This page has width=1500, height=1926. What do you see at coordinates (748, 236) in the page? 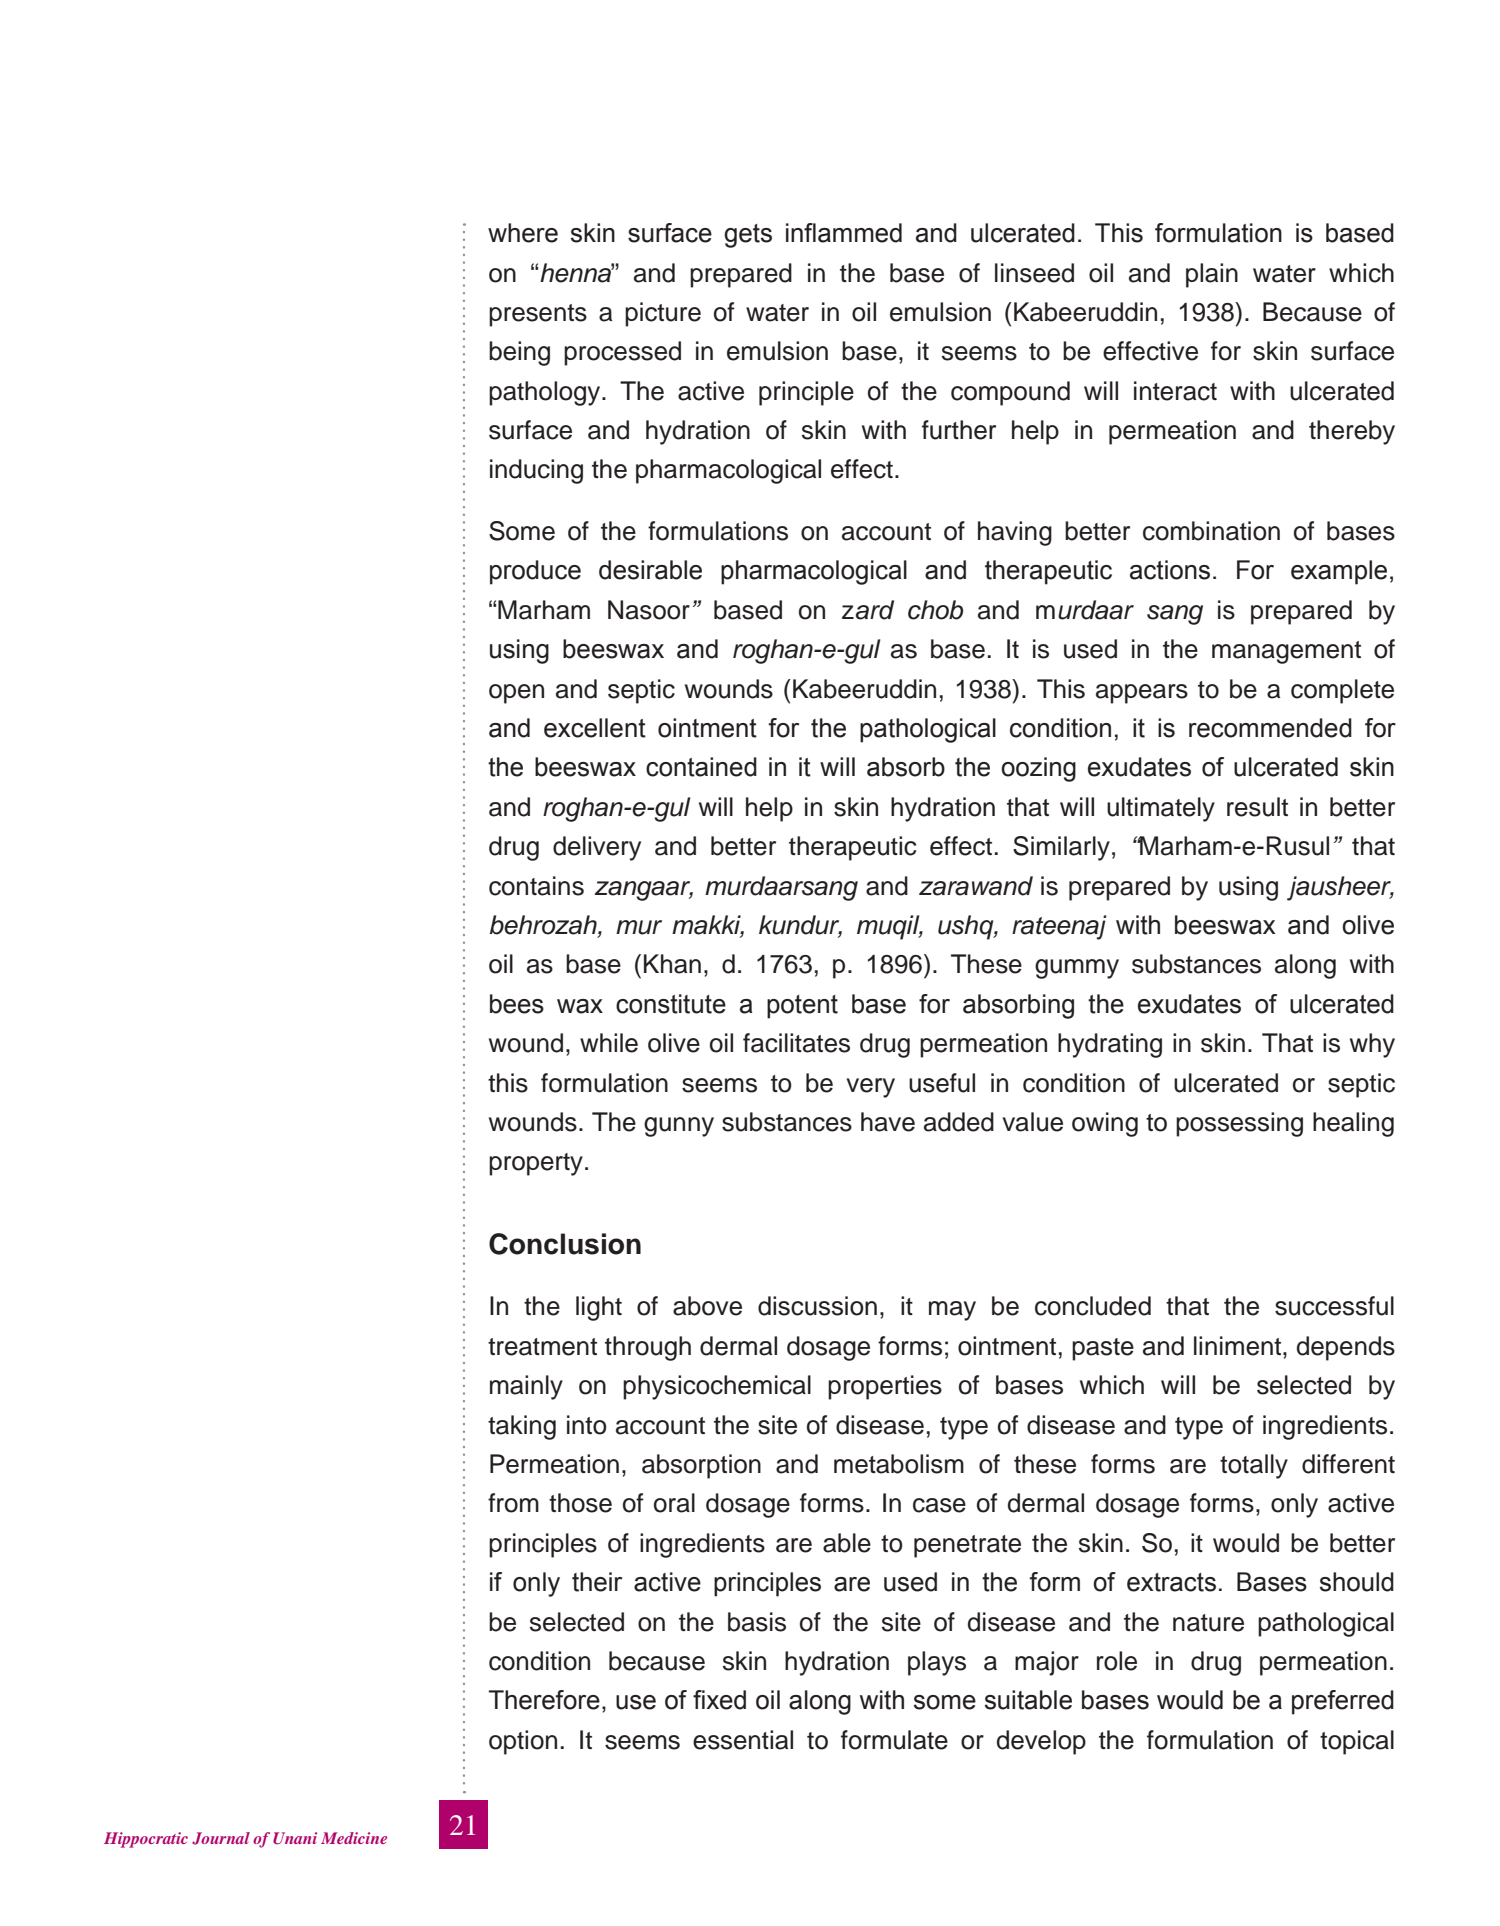
I see `gets` at bounding box center [748, 236].
